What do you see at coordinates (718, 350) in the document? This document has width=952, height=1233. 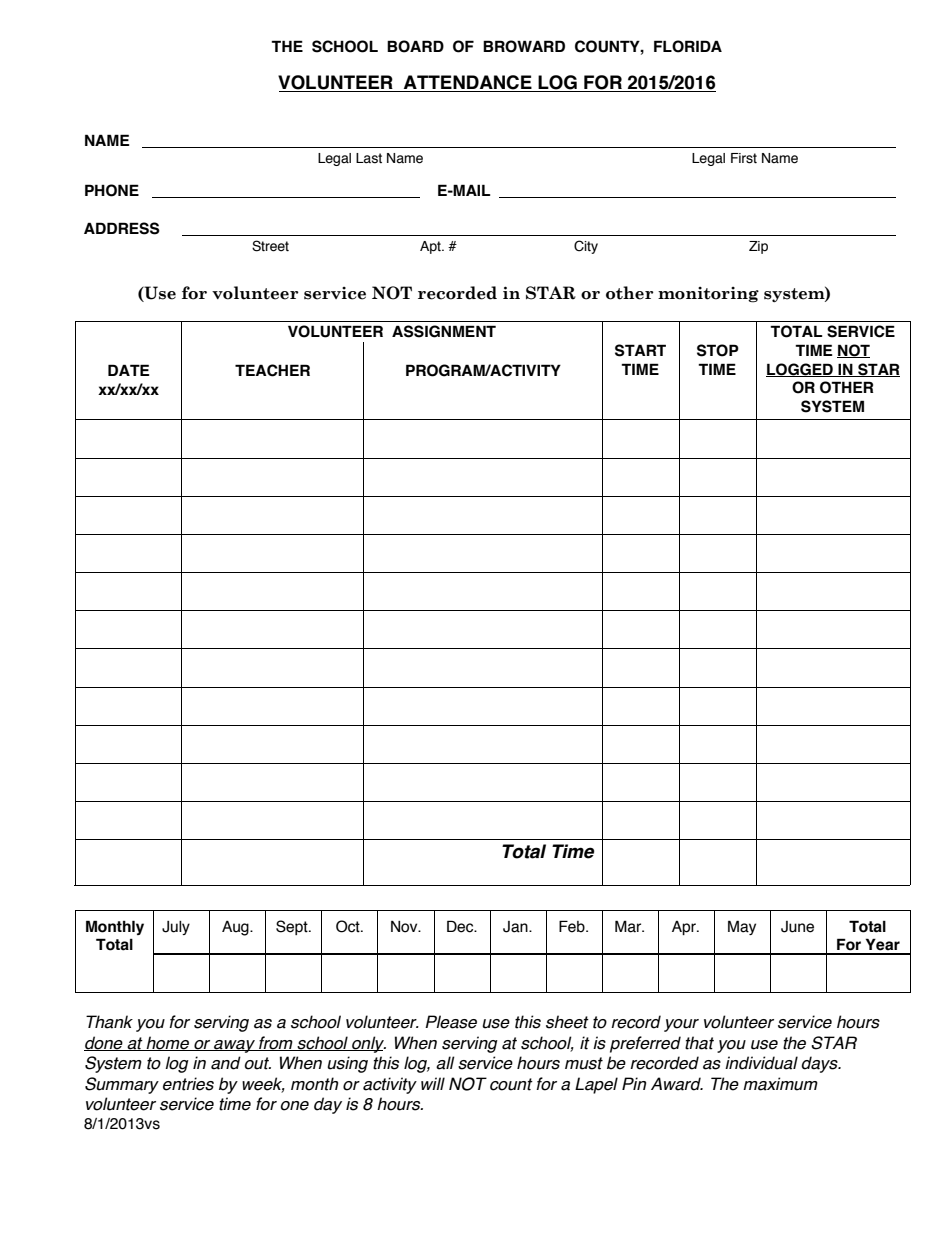 I see `STOP` at bounding box center [718, 350].
